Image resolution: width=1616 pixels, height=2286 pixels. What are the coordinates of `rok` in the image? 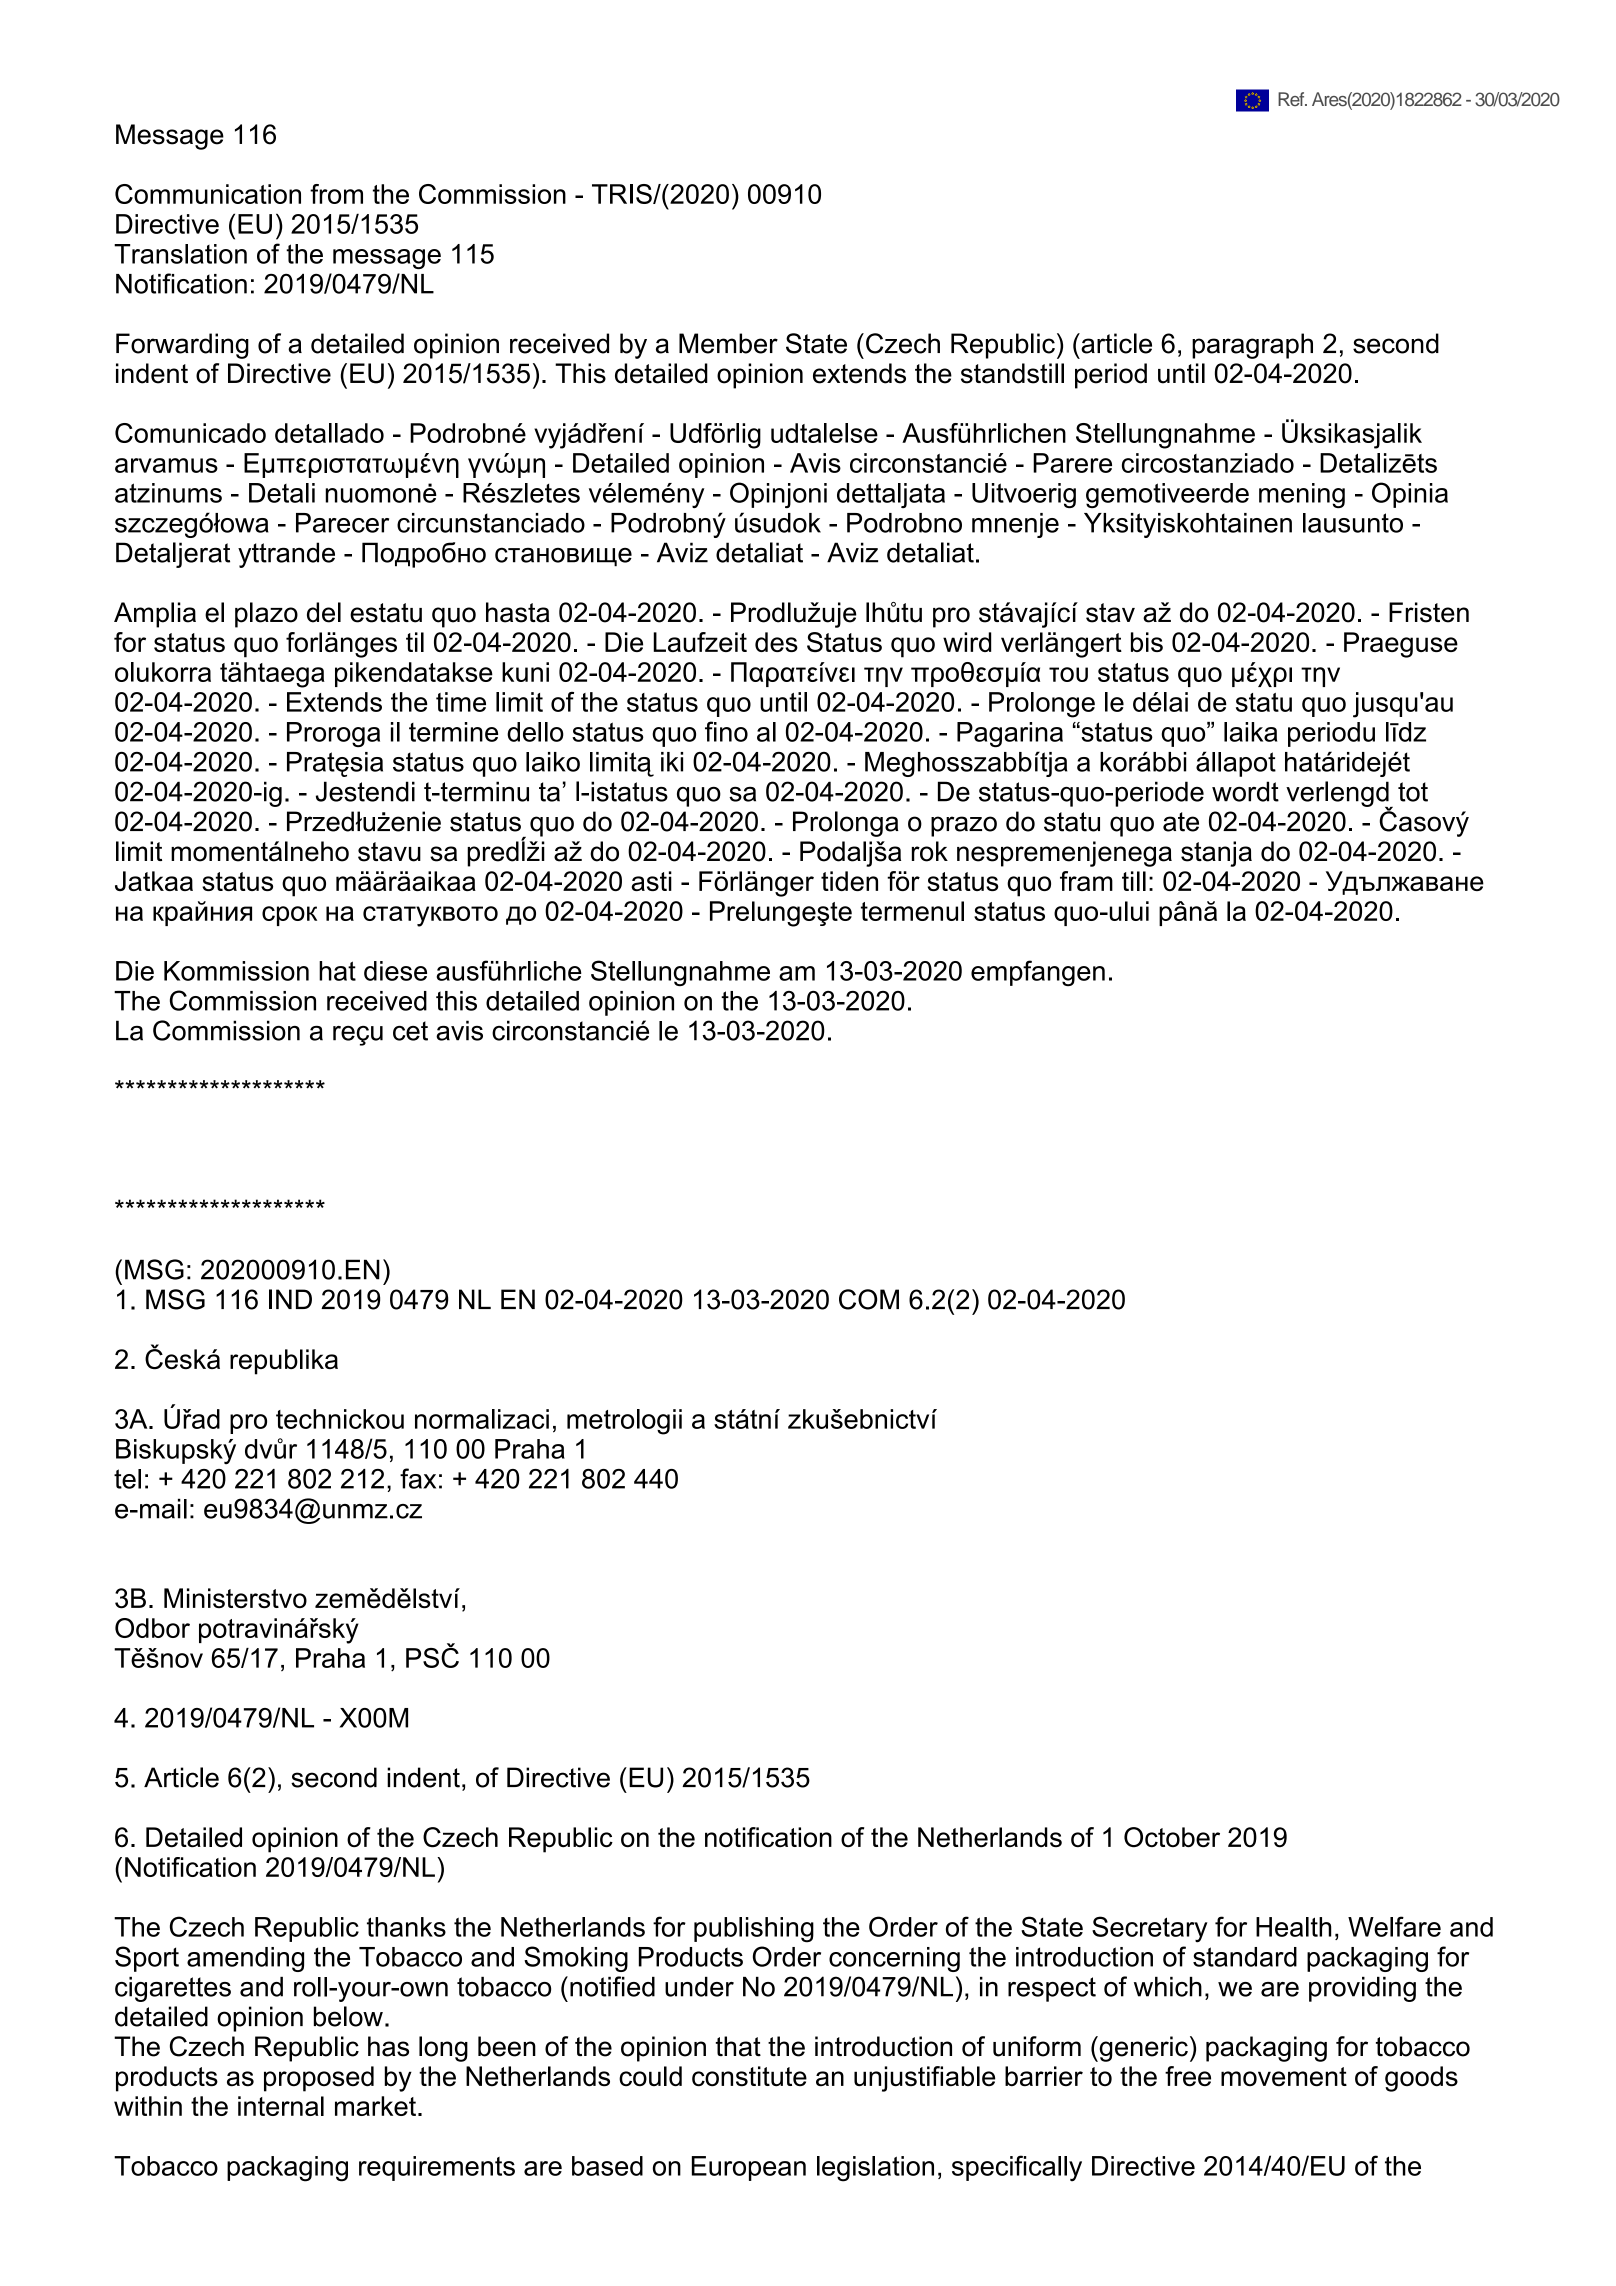 It's located at (930, 851).
